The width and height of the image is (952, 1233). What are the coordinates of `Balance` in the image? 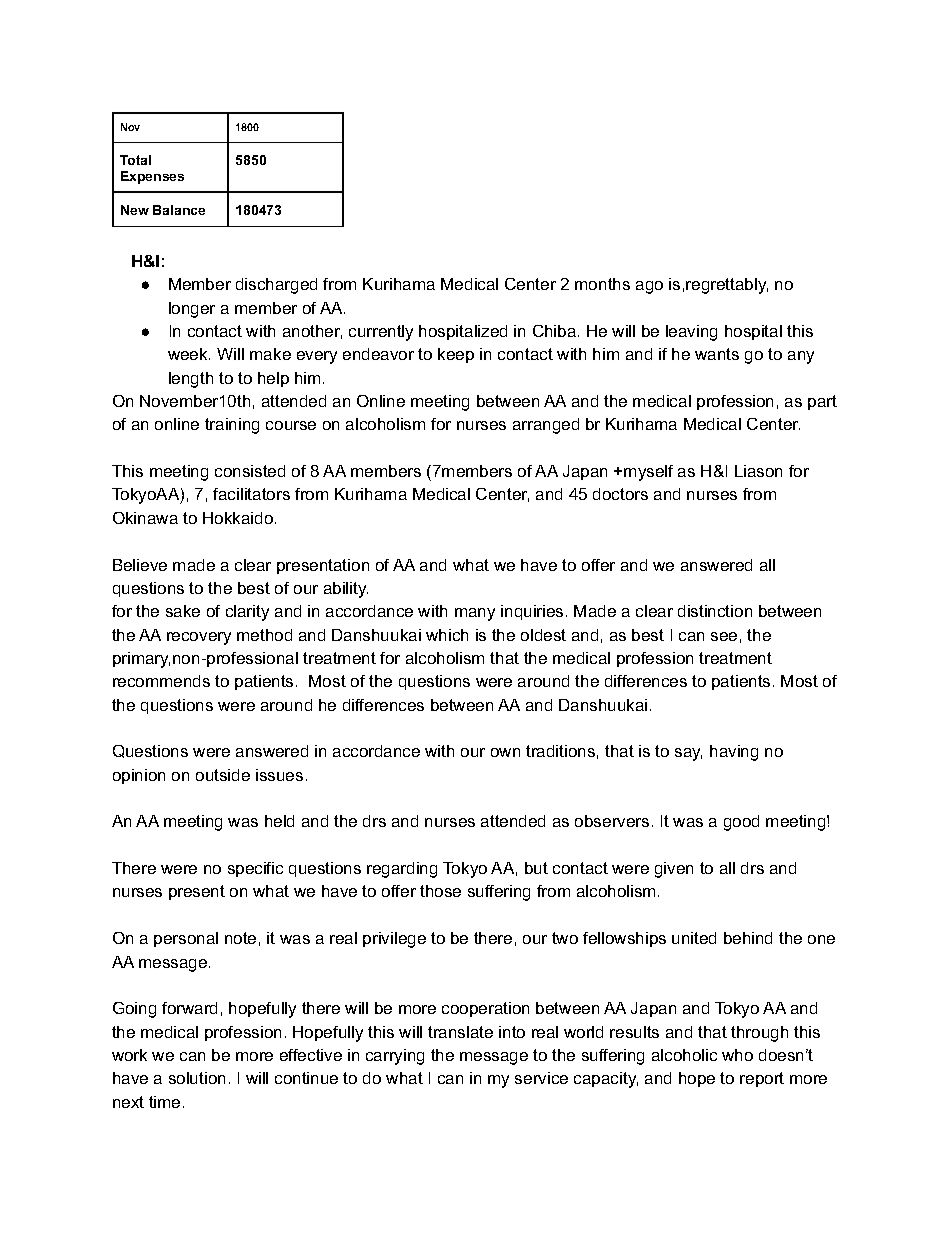 It's located at (179, 210).
